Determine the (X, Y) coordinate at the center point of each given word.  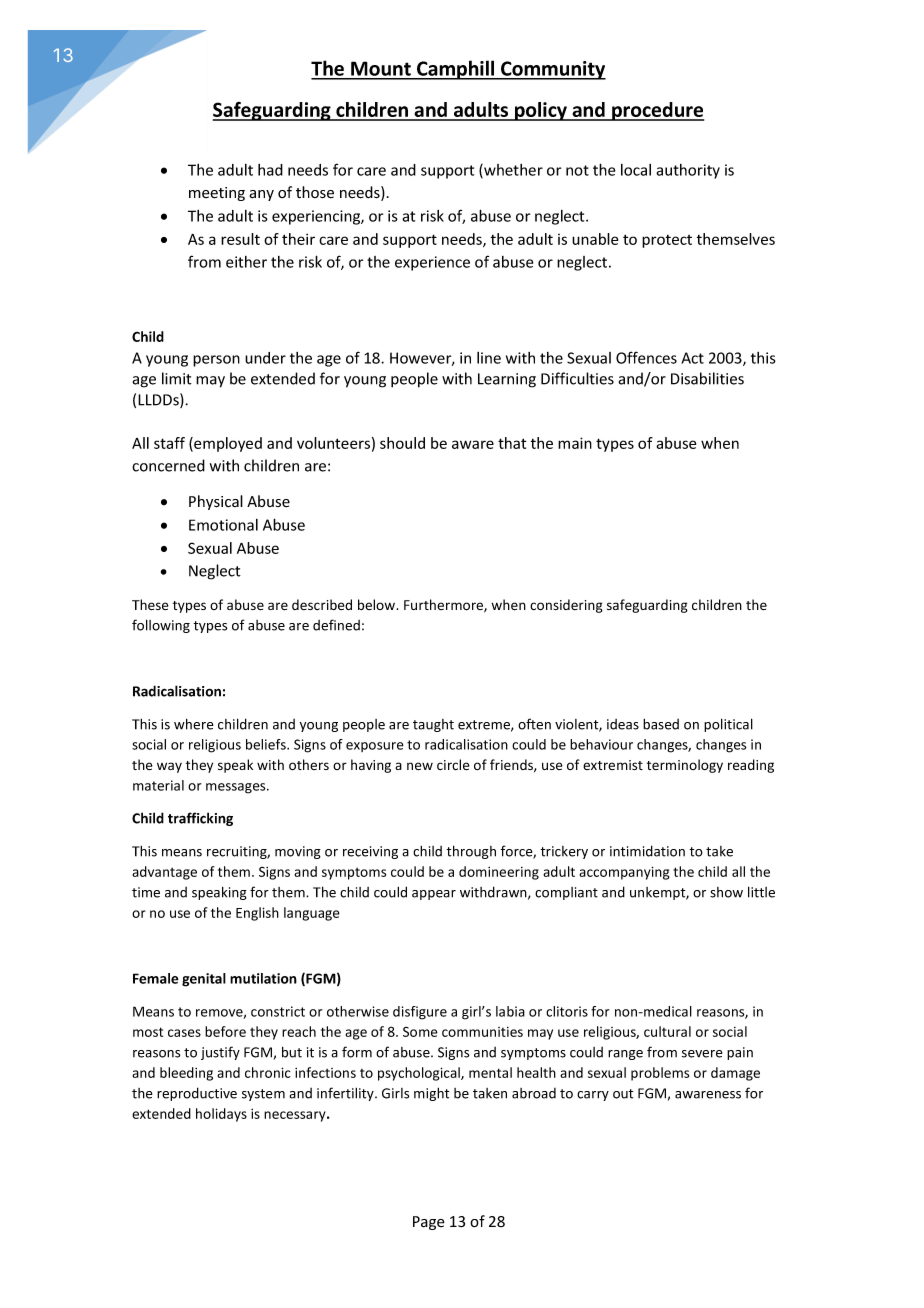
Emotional (223, 525)
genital (204, 980)
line (489, 358)
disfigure (420, 1013)
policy (541, 111)
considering (566, 606)
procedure (657, 111)
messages (237, 788)
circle (453, 764)
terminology (685, 766)
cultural (667, 1031)
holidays (221, 1115)
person (216, 361)
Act (692, 358)
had (270, 170)
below (377, 604)
